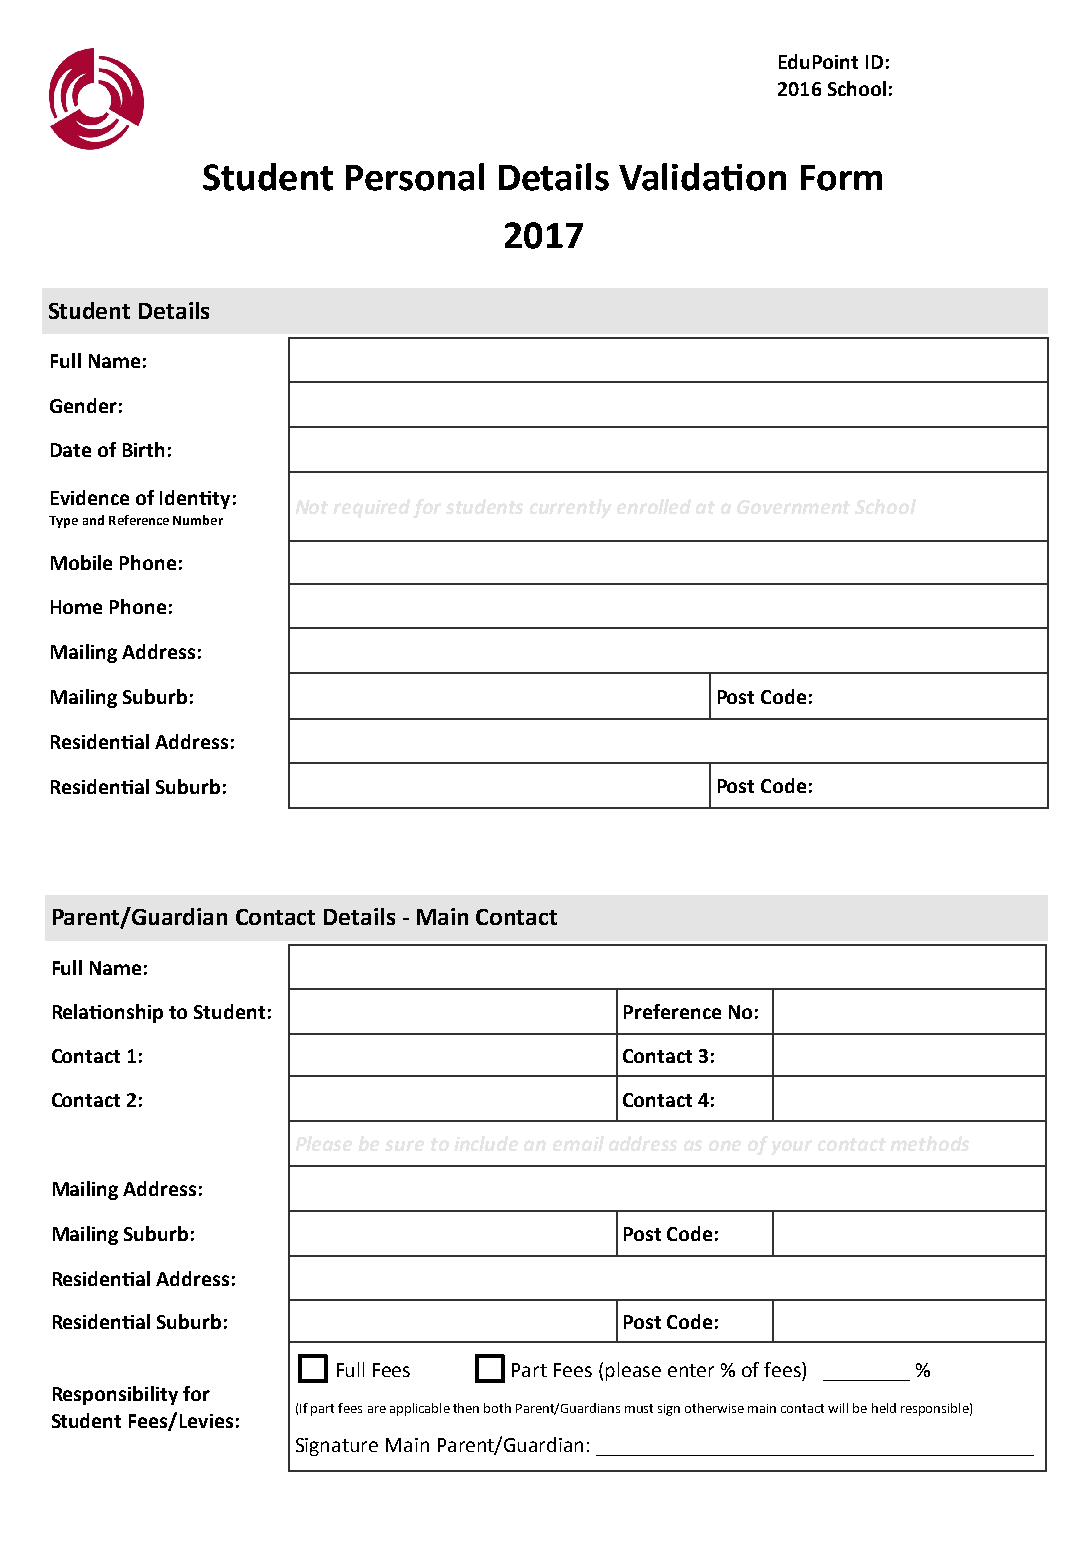  I want to click on Validation, so click(702, 177).
